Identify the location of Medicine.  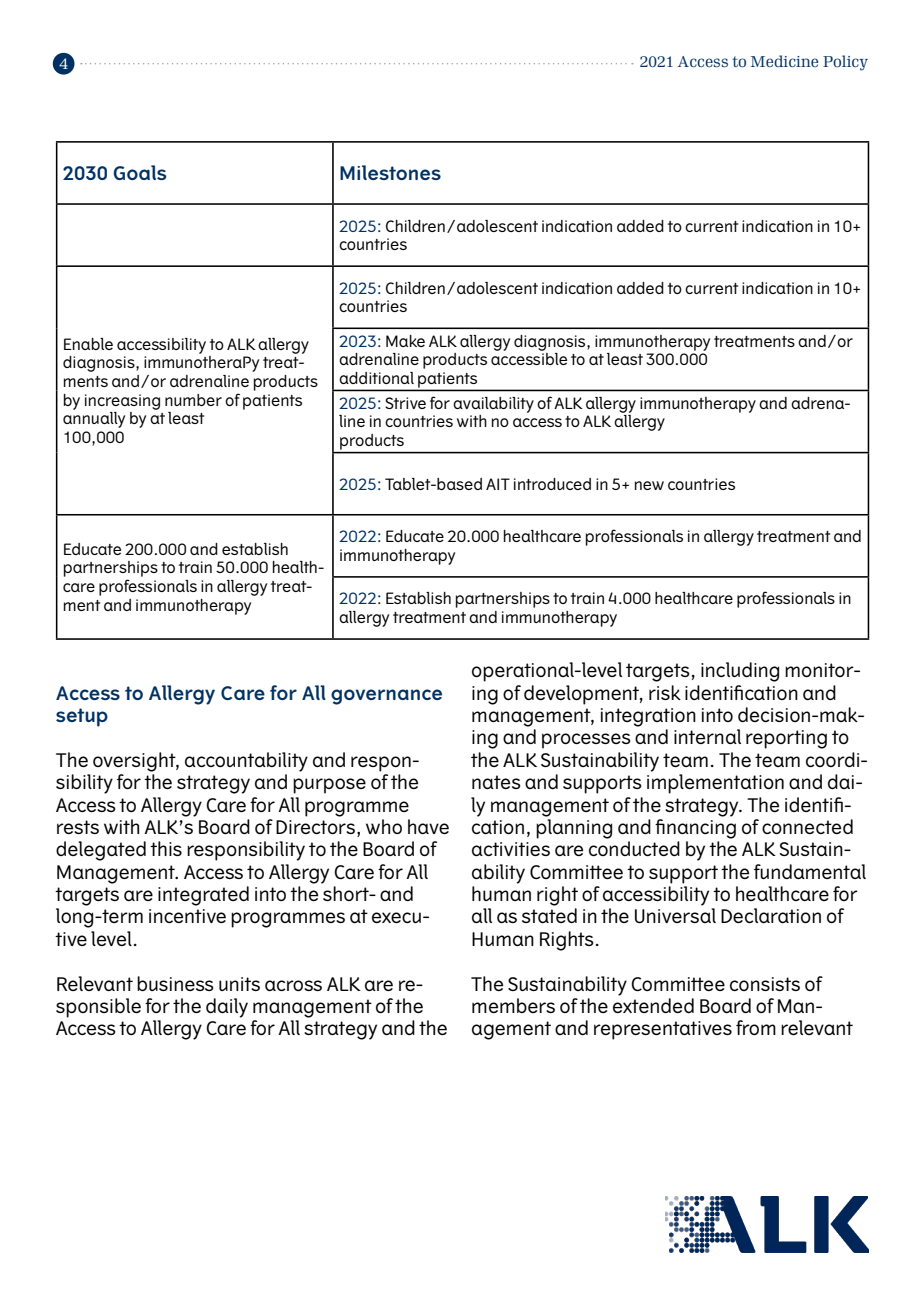
(784, 61).
